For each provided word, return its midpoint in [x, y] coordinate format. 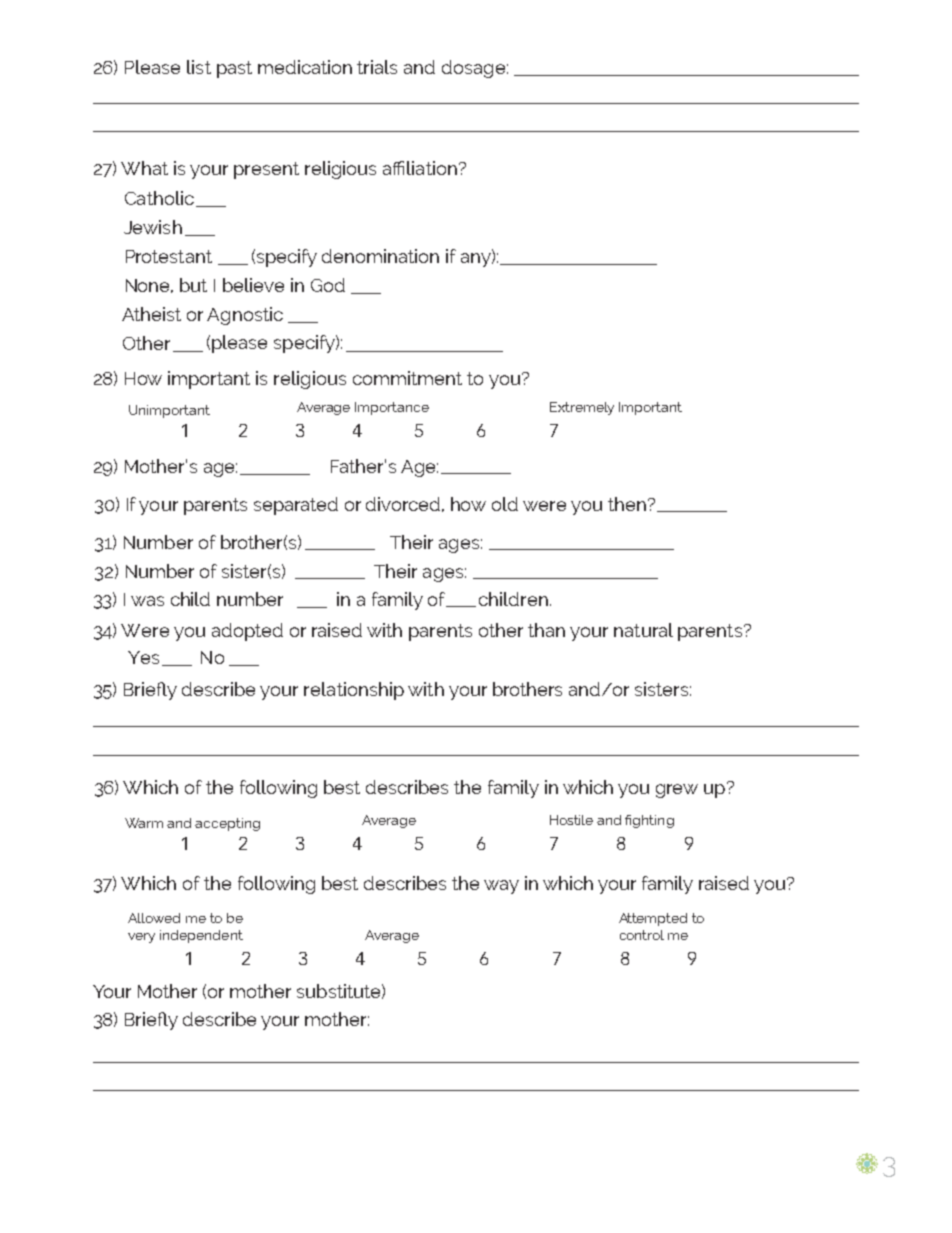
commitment [407, 378]
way [501, 887]
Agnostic [245, 316]
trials [377, 67]
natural [643, 630]
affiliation [420, 168]
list [199, 67]
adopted [247, 632]
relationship [354, 691]
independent [201, 936]
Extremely [582, 408]
